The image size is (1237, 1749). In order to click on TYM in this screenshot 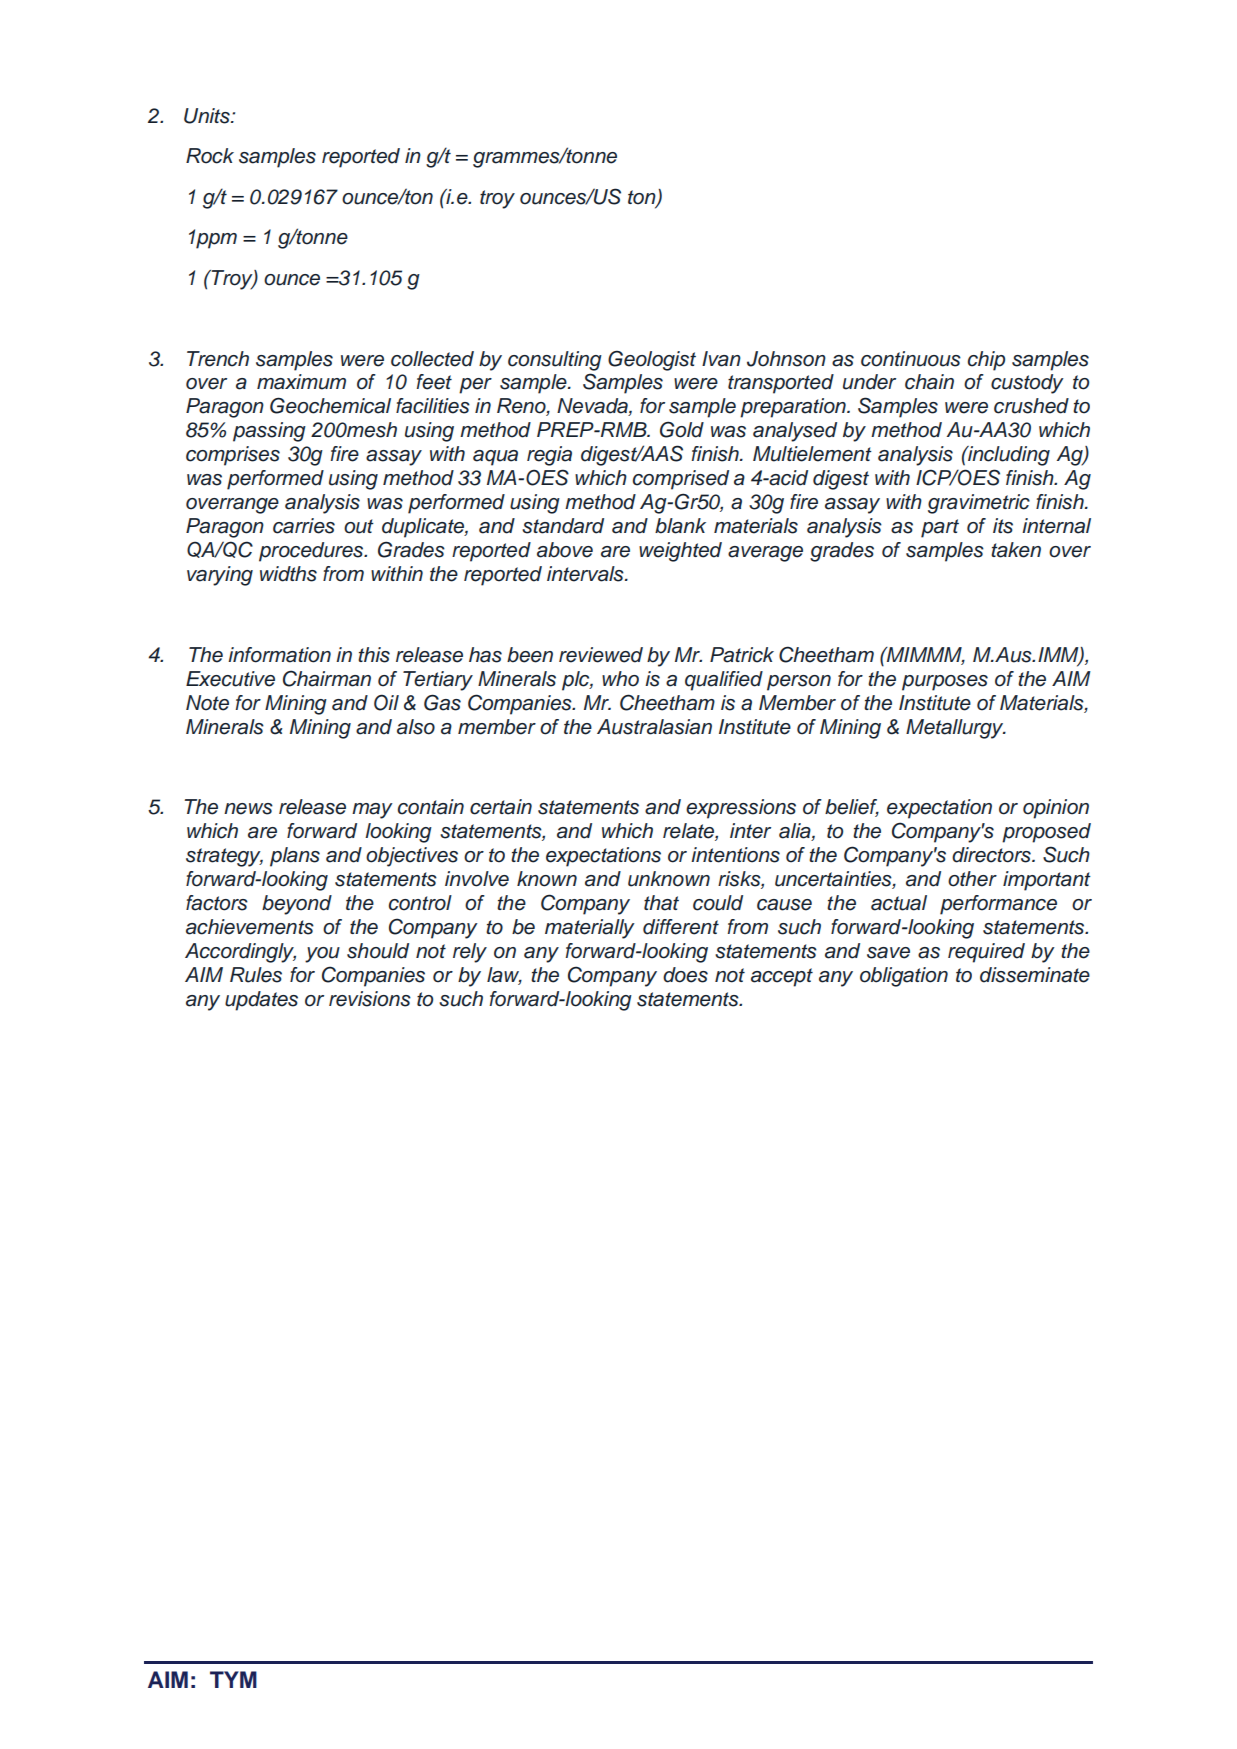, I will do `click(233, 1679)`.
